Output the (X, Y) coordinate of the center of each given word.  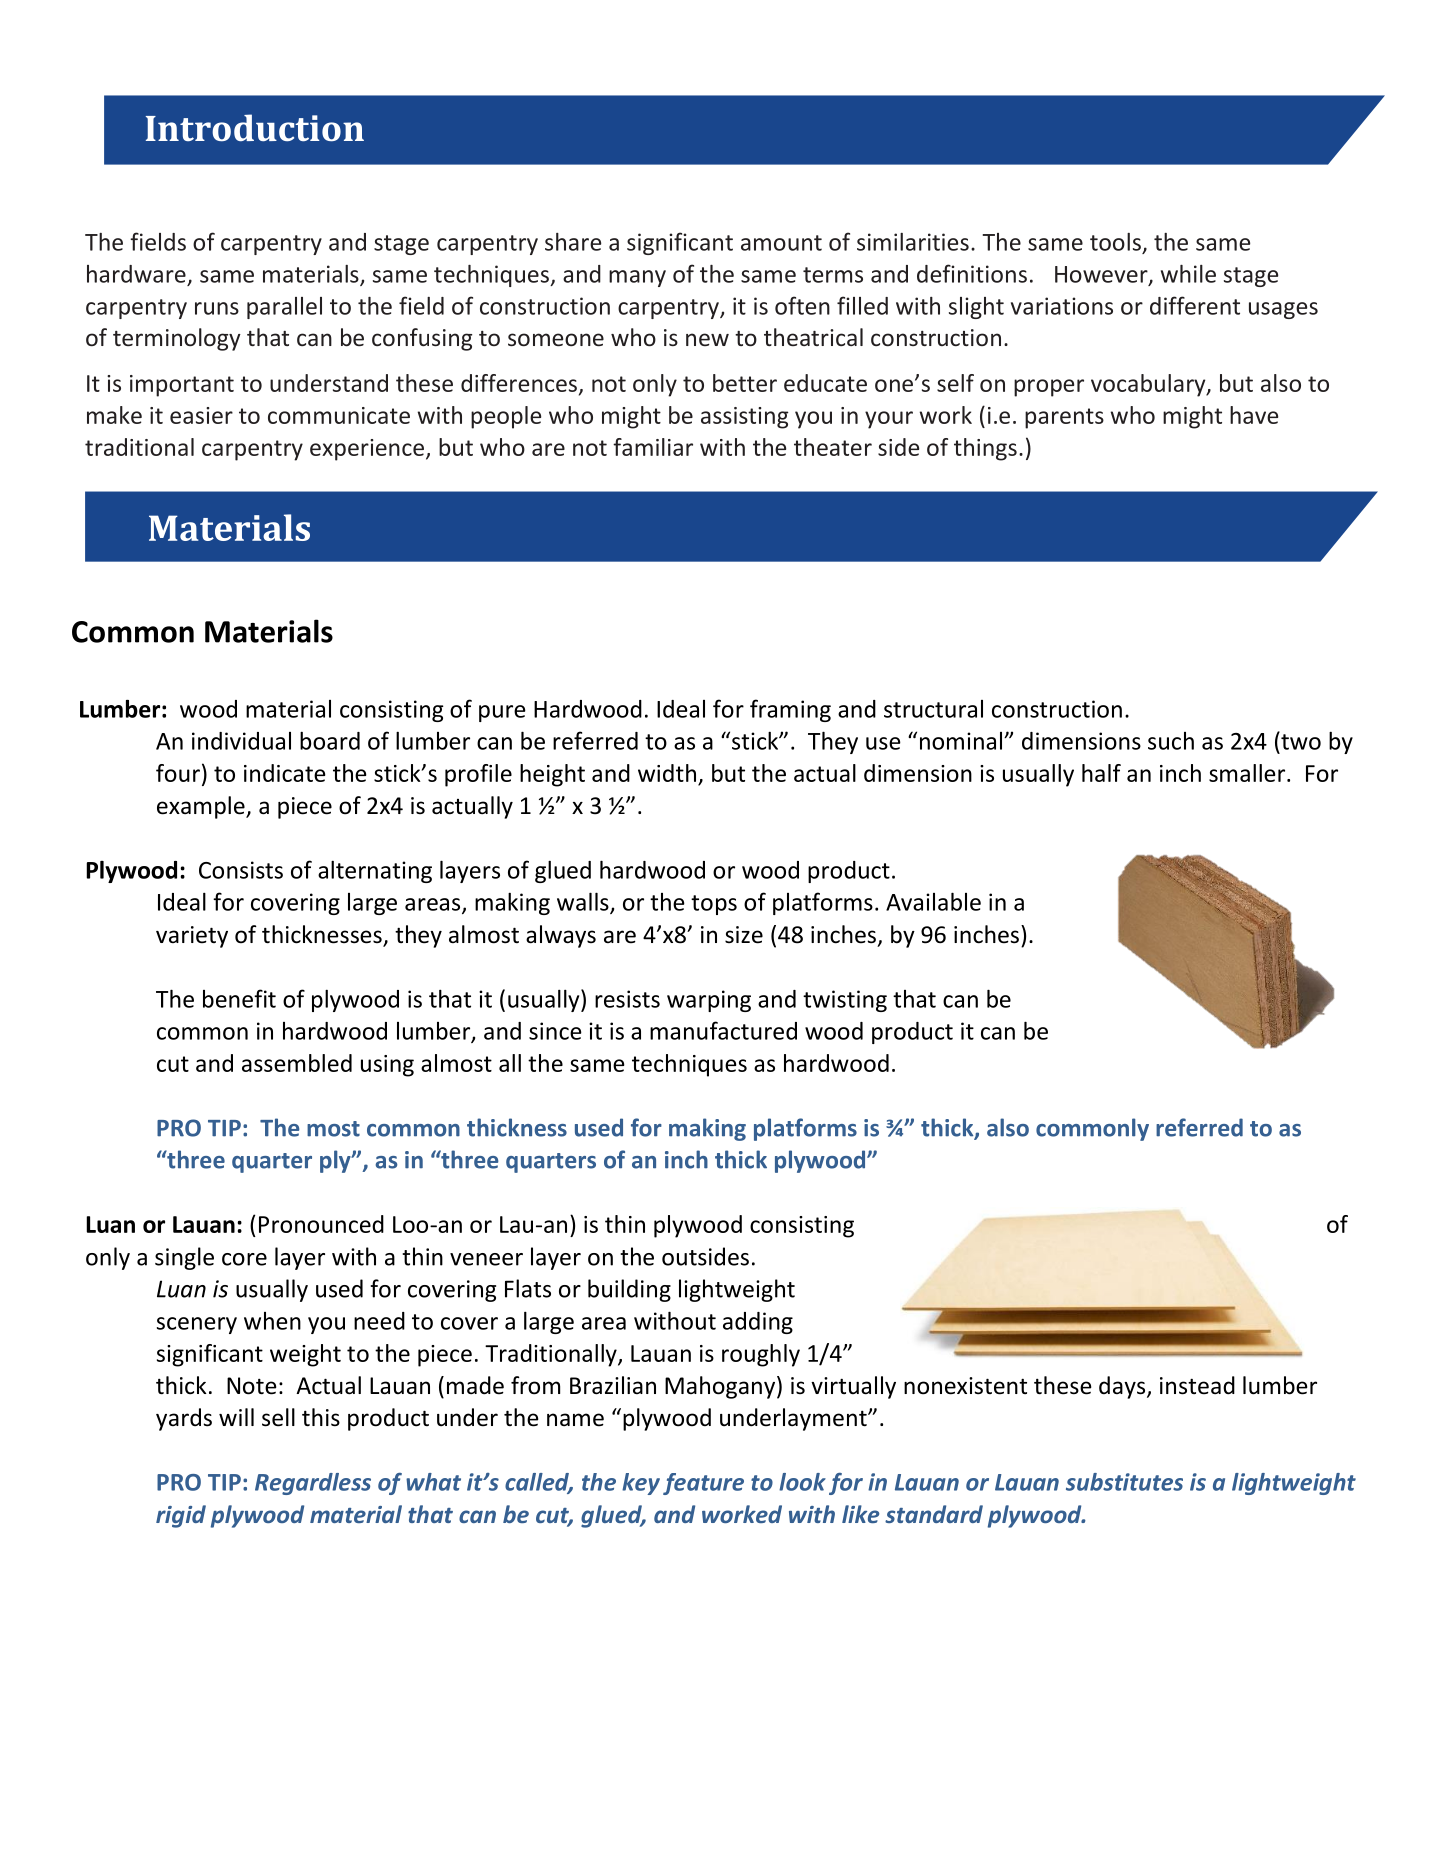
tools (1115, 242)
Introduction (255, 128)
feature (703, 1484)
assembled (297, 1063)
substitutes (1124, 1482)
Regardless (313, 1484)
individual (241, 741)
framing (790, 710)
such (1171, 741)
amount (781, 243)
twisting (845, 1001)
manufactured (723, 1030)
